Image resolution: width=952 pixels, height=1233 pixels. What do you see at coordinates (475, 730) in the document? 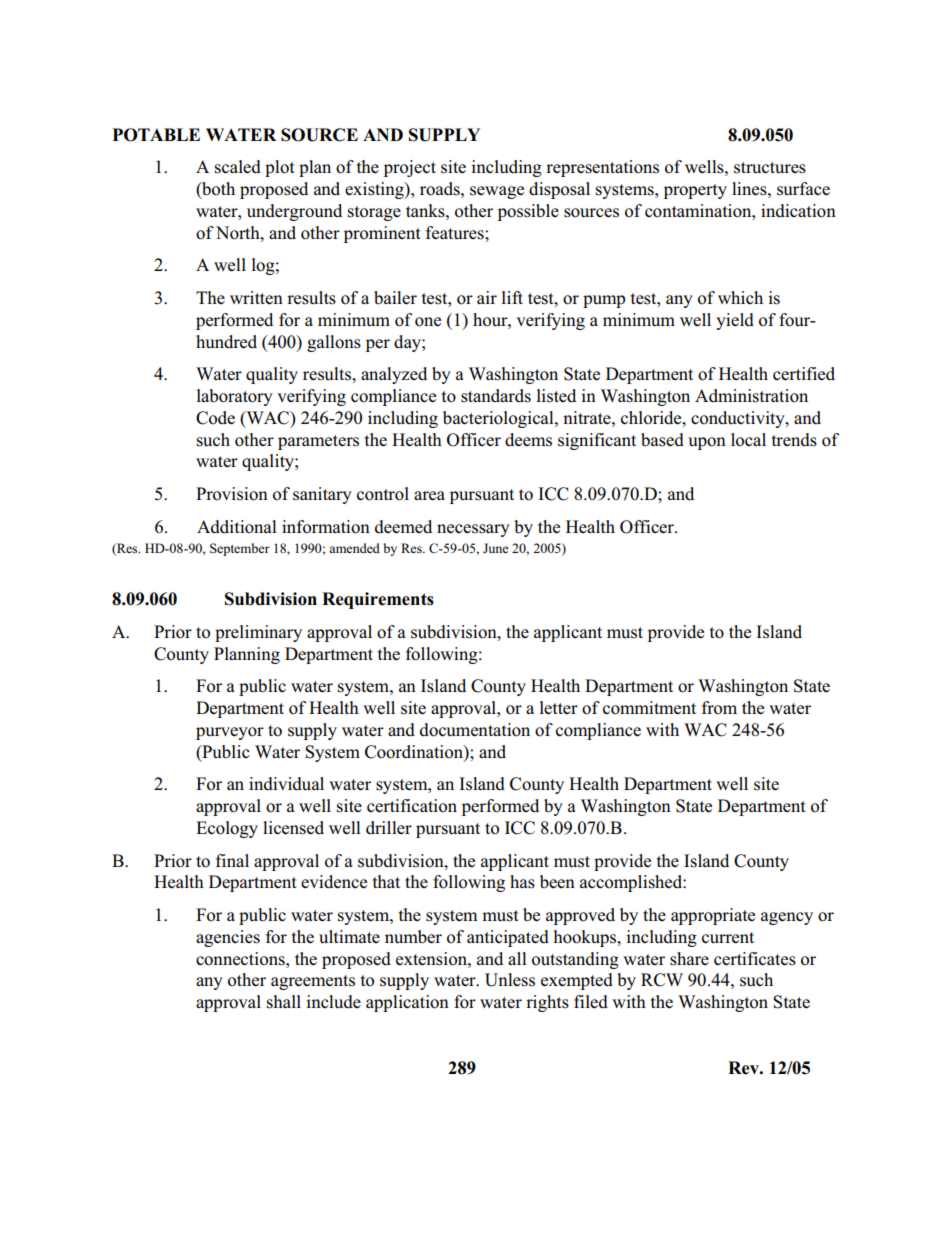
I see `documentation` at bounding box center [475, 730].
